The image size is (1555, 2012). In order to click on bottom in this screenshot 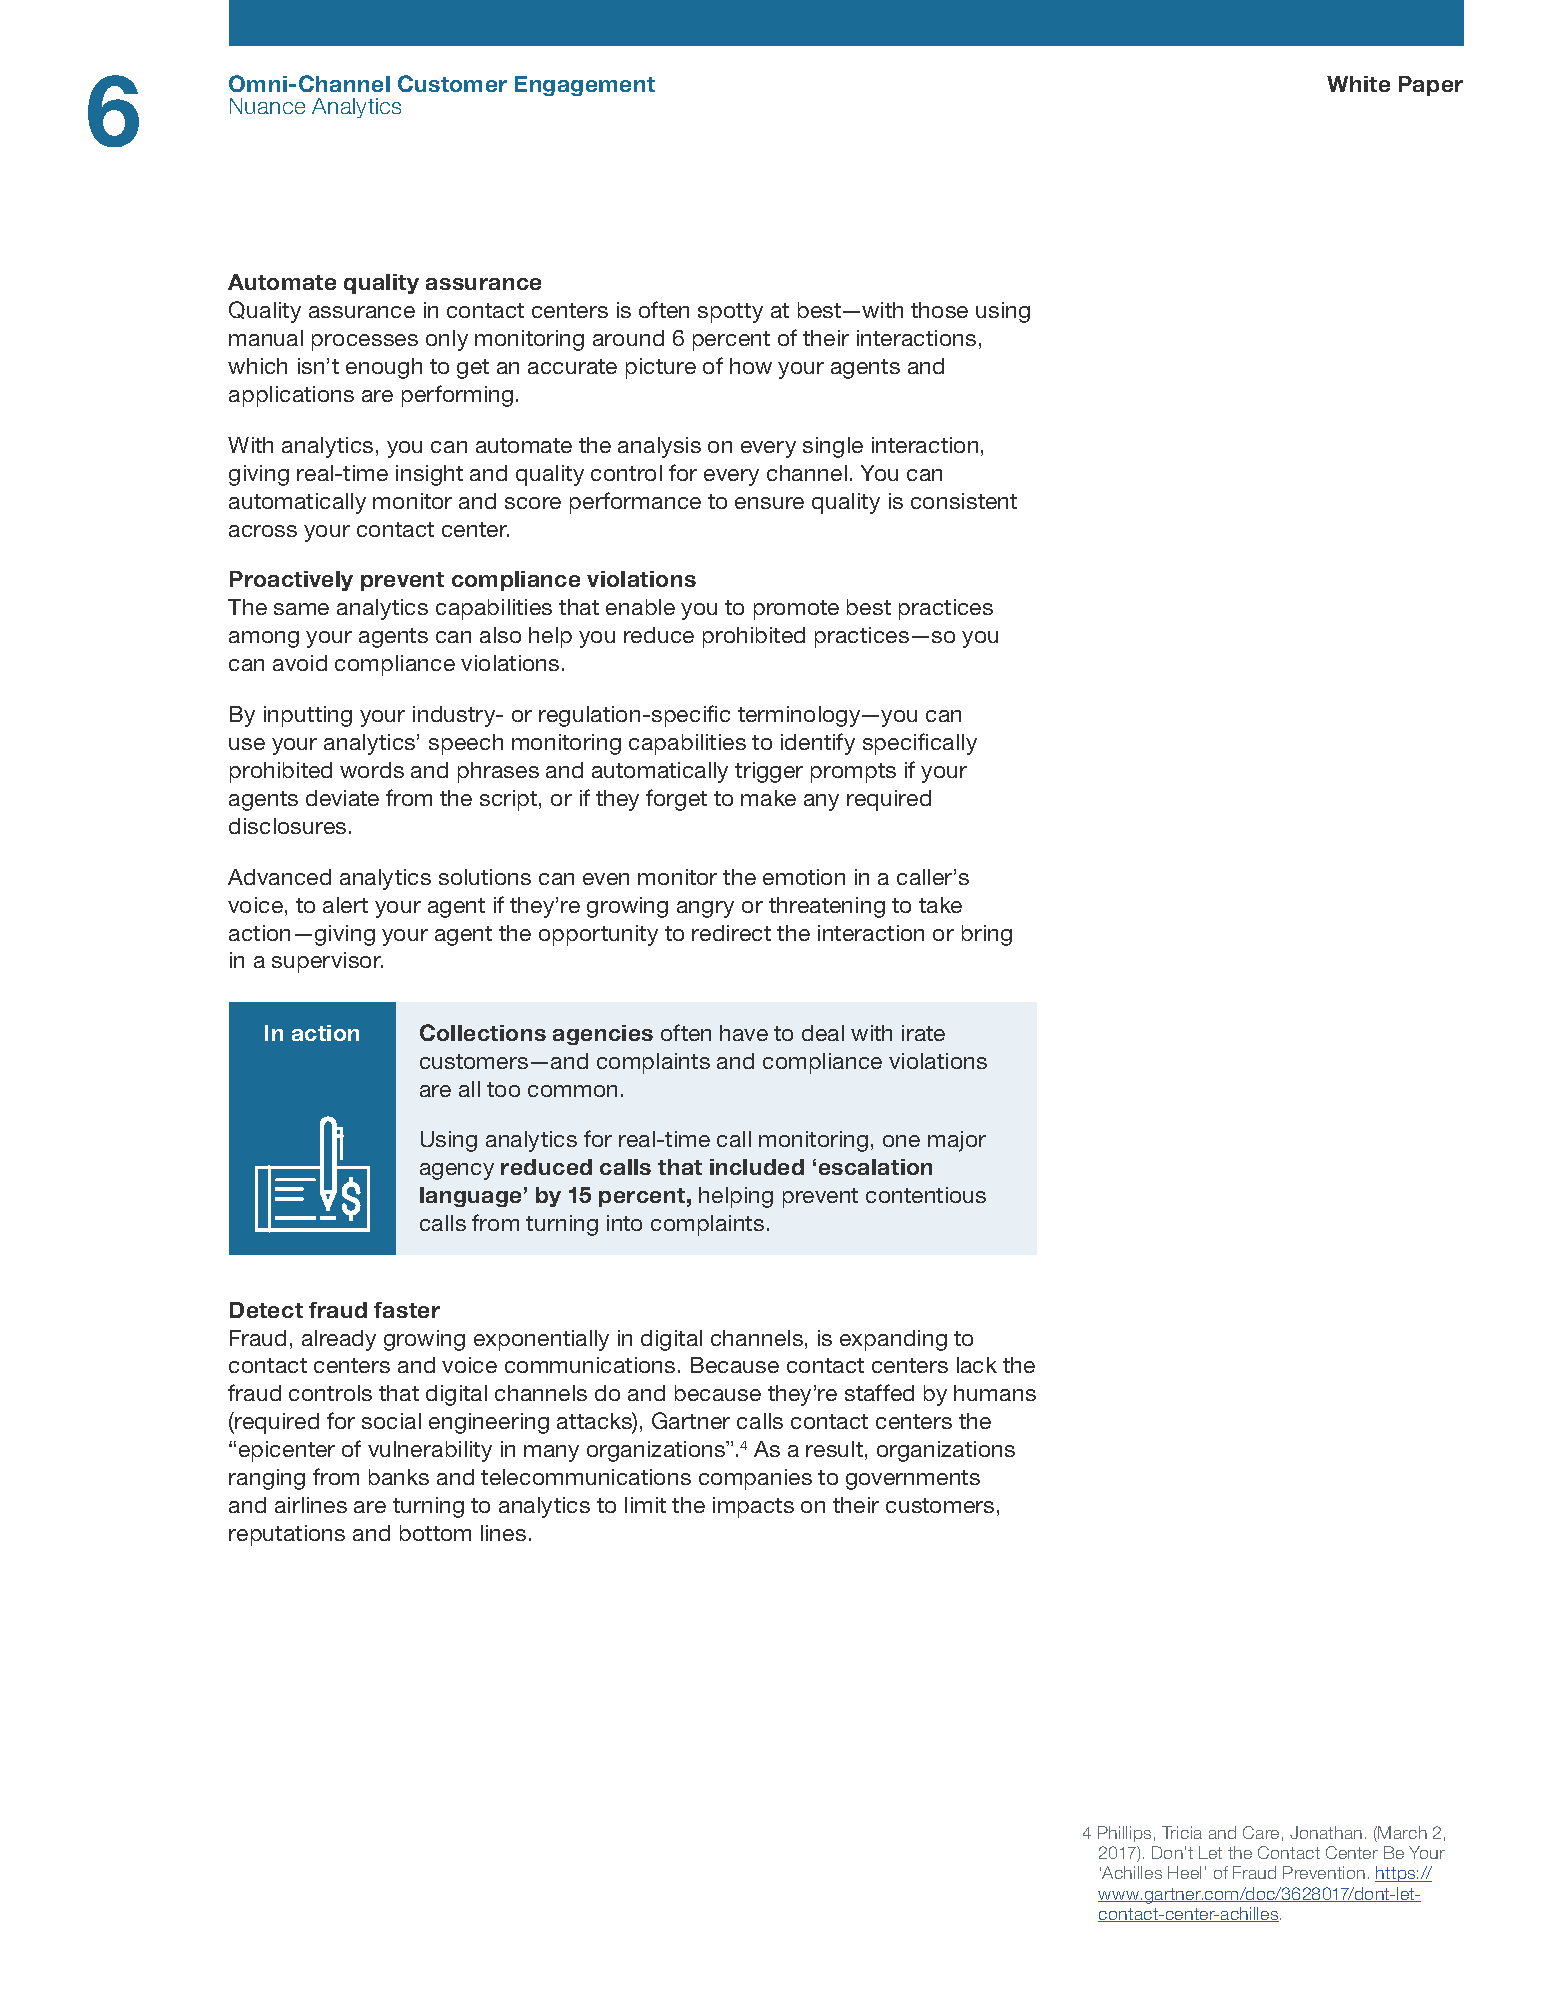, I will do `click(435, 1533)`.
